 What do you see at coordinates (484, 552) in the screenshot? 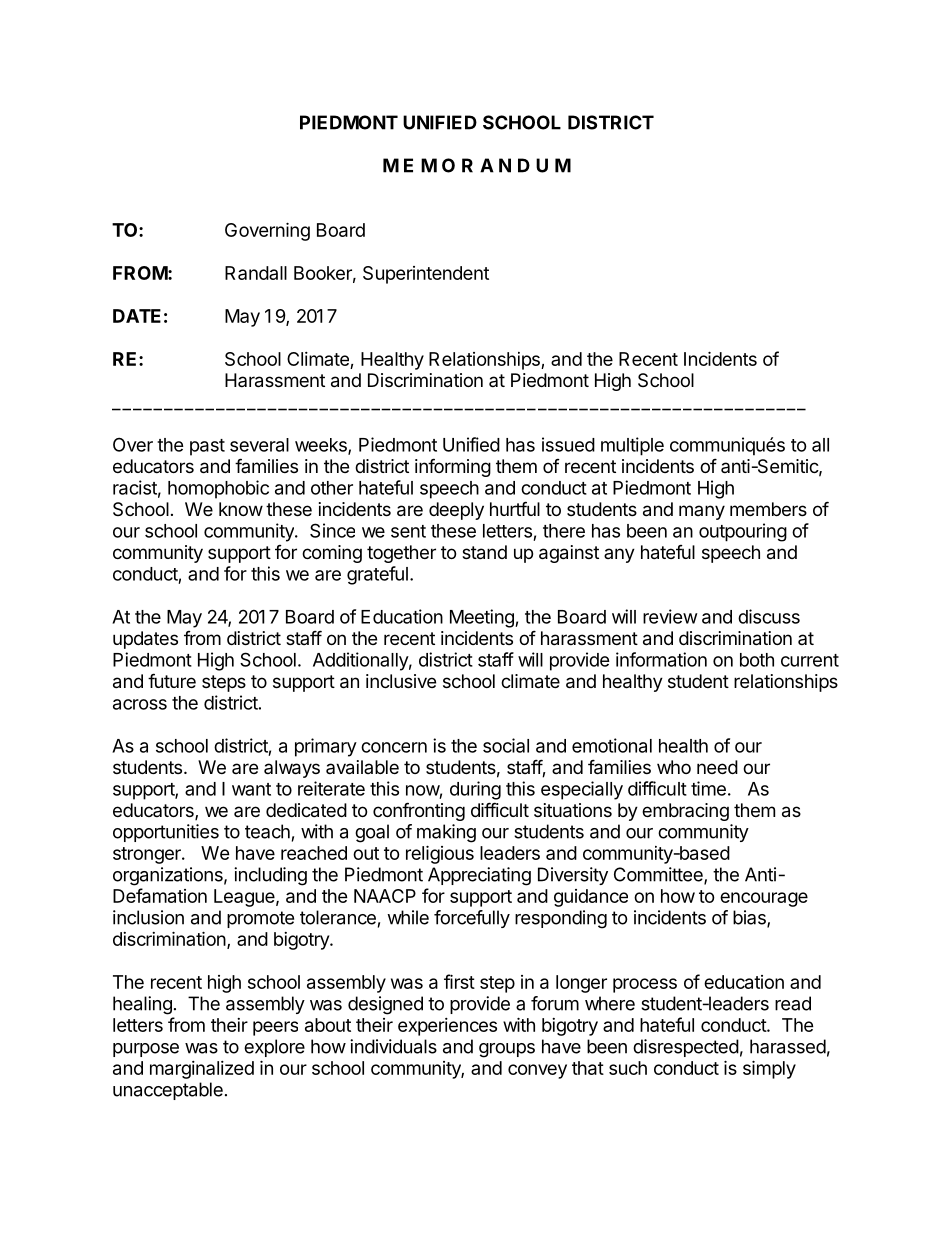
I see `stand` at bounding box center [484, 552].
